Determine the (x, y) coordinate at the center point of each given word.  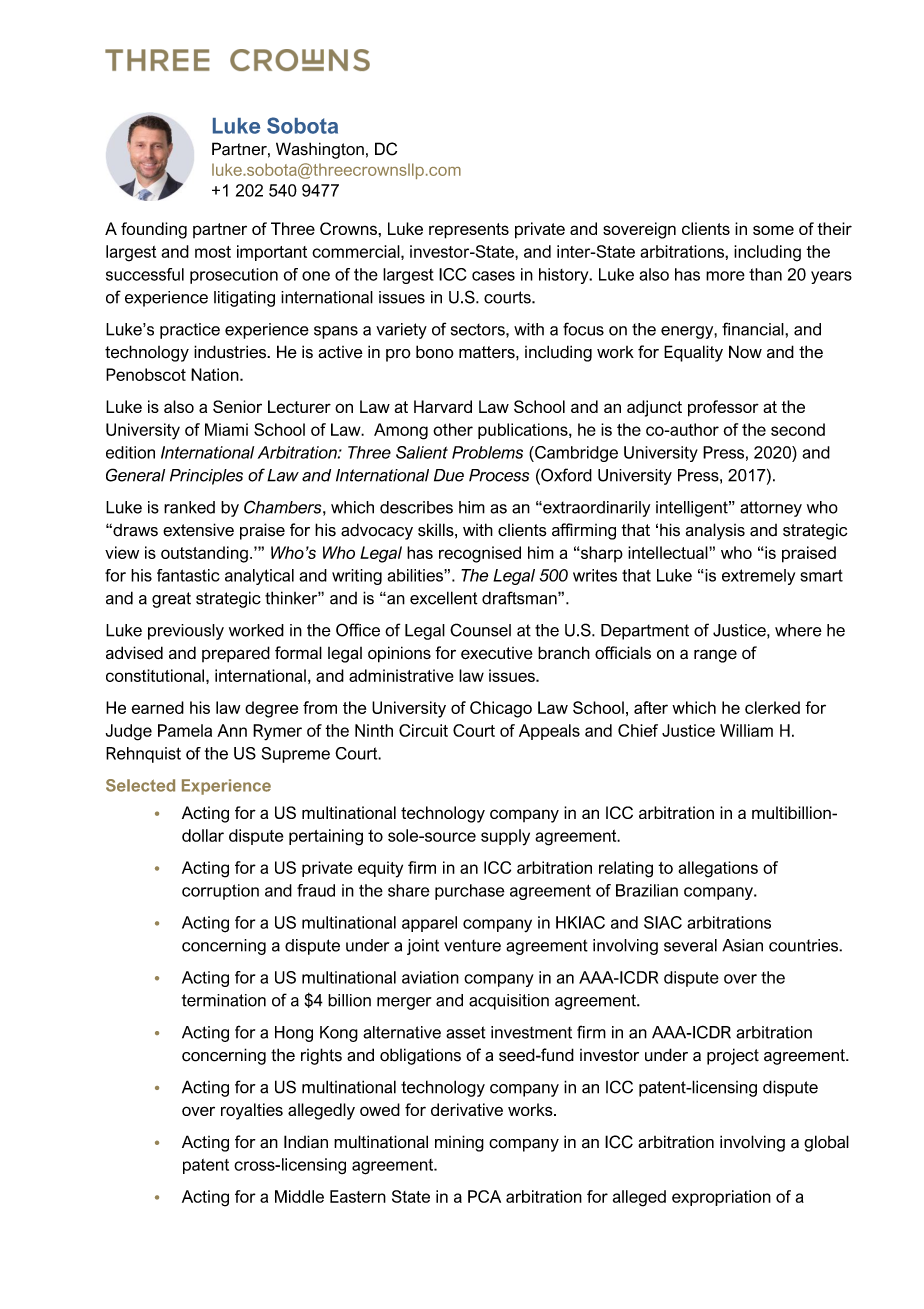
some (773, 230)
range (715, 656)
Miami (226, 429)
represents (469, 231)
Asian (742, 945)
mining (459, 1143)
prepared (236, 654)
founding (154, 230)
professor (723, 408)
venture (472, 946)
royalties (252, 1111)
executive (497, 653)
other (453, 429)
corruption (220, 892)
